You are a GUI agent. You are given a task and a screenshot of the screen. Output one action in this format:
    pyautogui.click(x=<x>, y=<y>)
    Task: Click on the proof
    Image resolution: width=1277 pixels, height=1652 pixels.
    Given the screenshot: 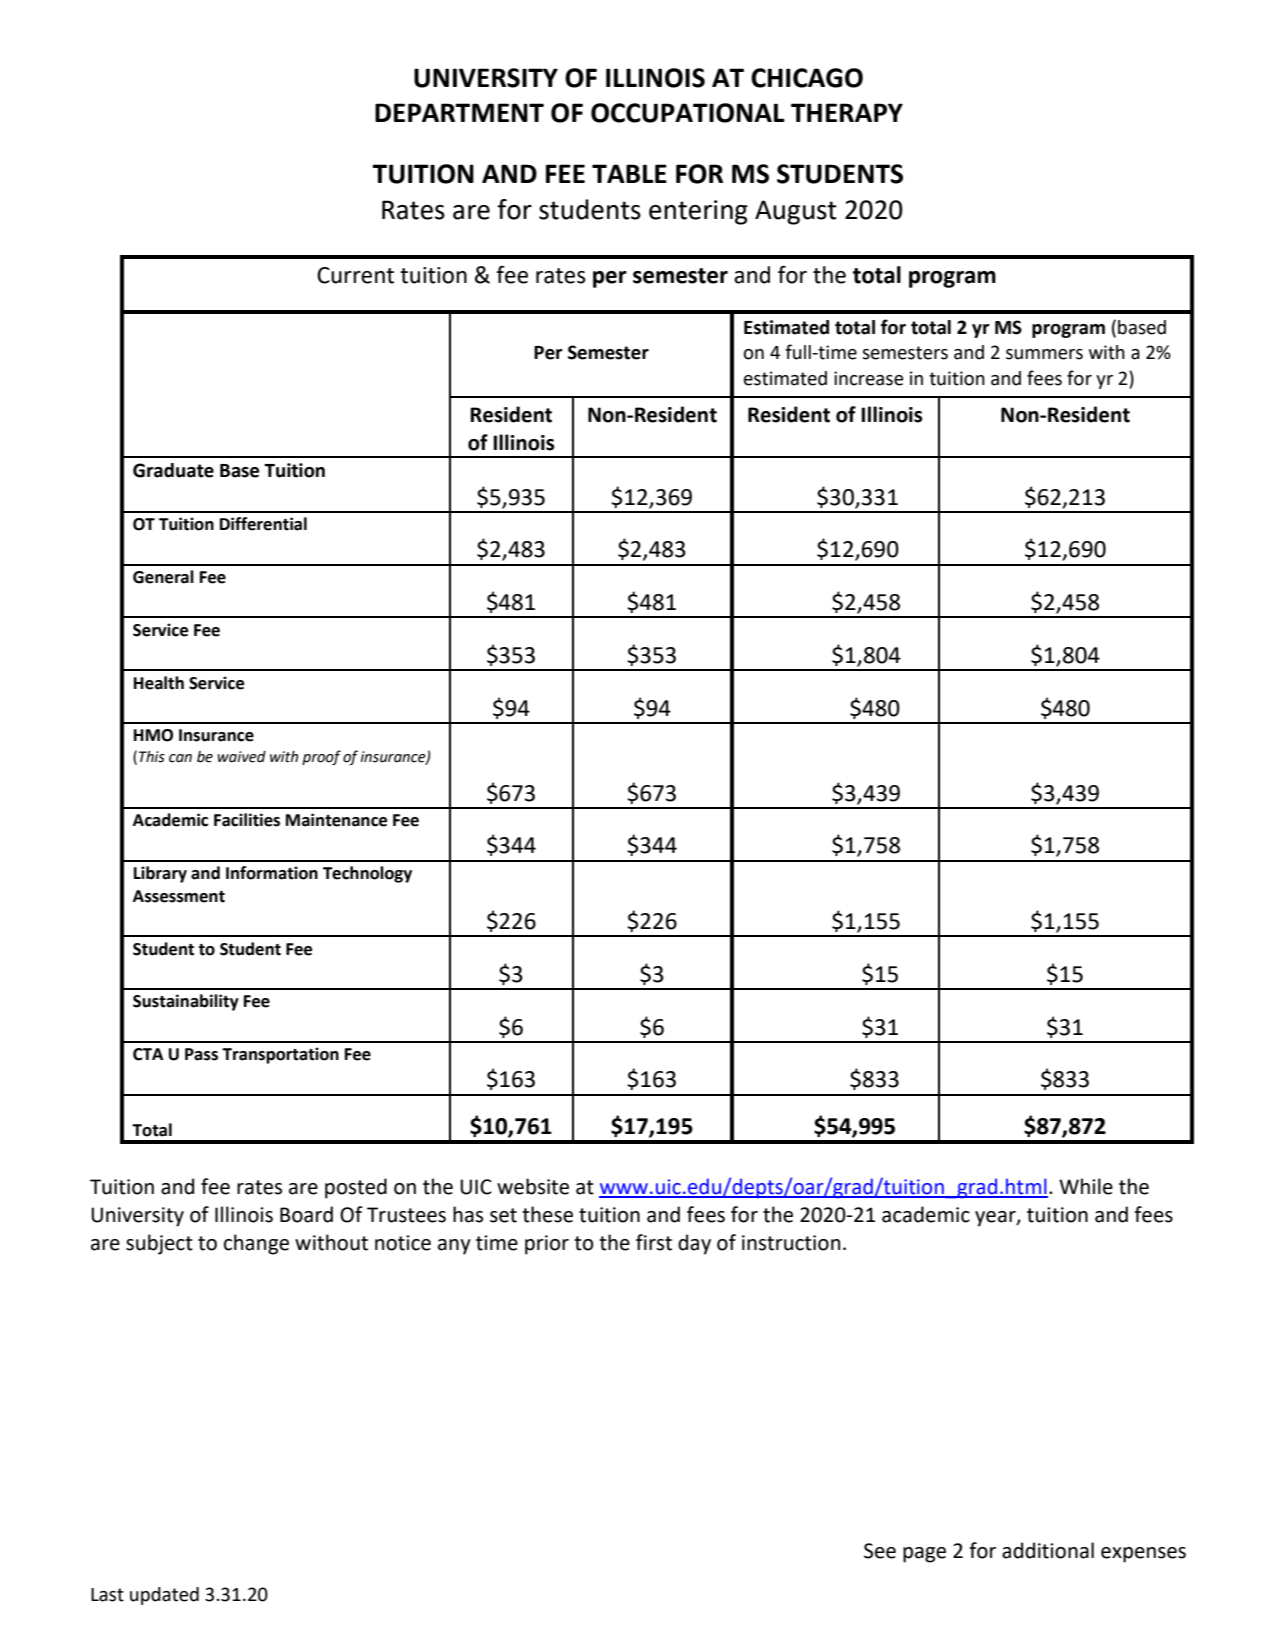 What is the action you would take?
    pyautogui.click(x=321, y=757)
